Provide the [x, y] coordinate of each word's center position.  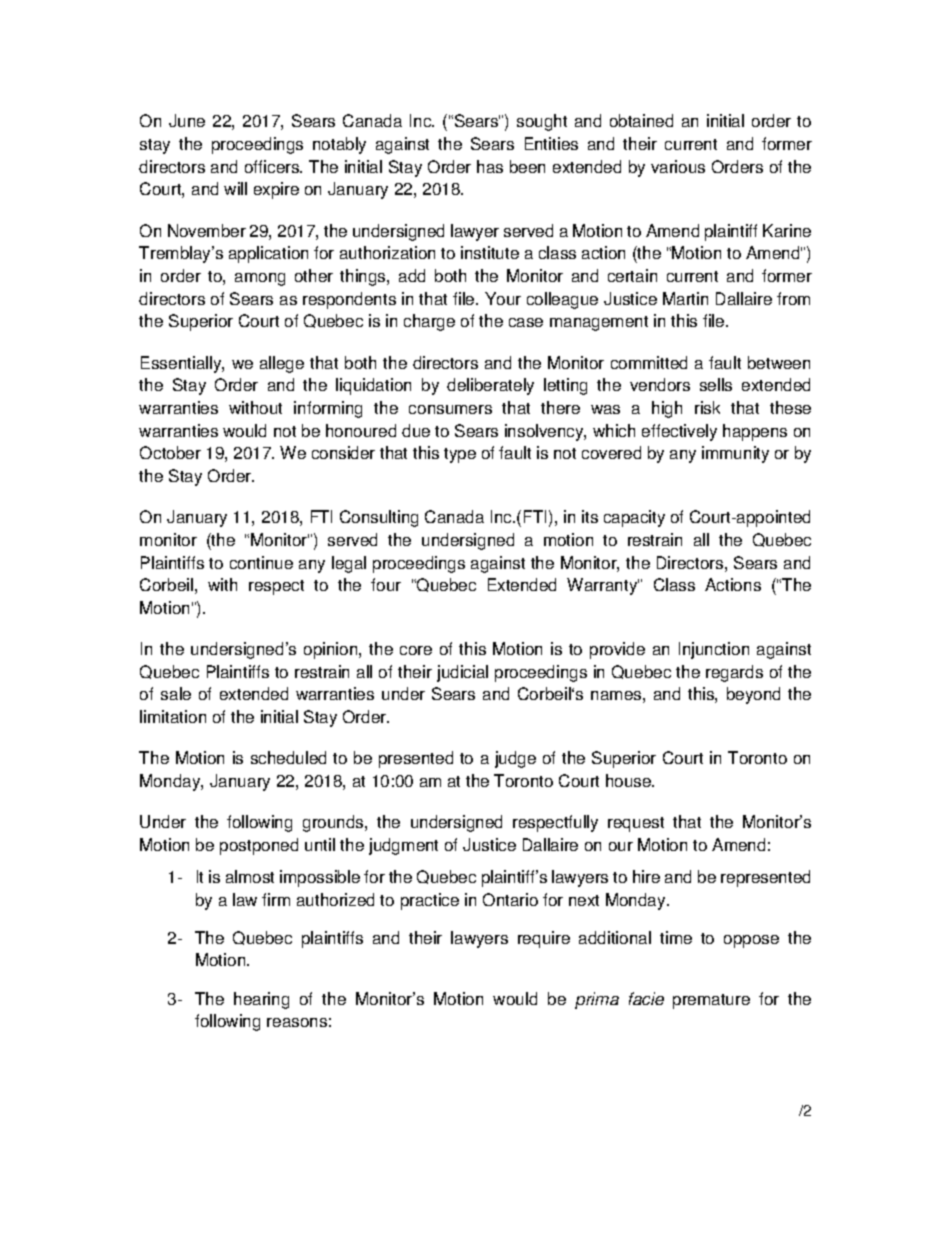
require [544, 939]
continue [261, 562]
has [490, 166]
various [678, 166]
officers [273, 166]
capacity [634, 518]
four [386, 584]
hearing [261, 1000]
